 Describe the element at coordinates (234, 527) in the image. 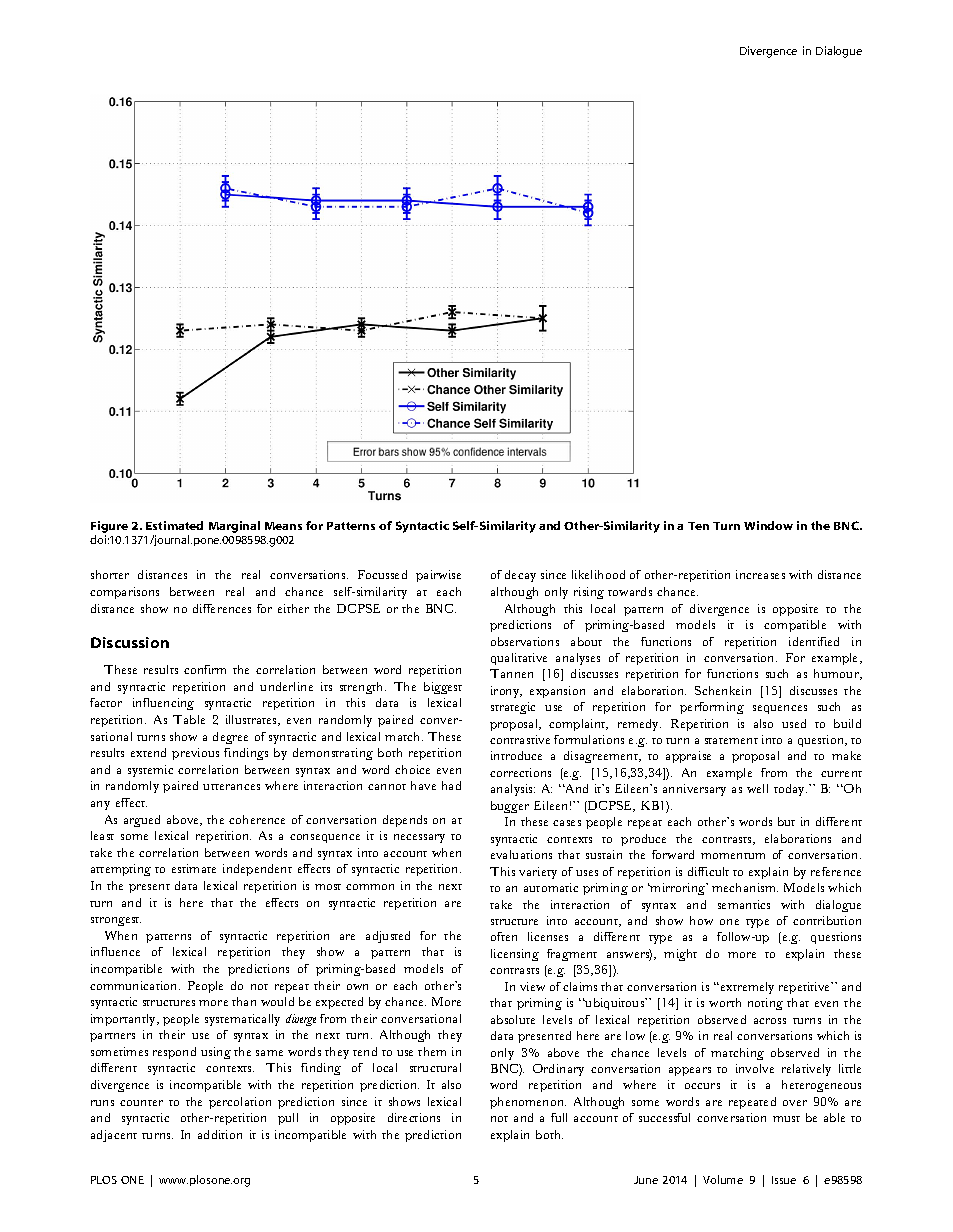

I see `Marginal` at that location.
